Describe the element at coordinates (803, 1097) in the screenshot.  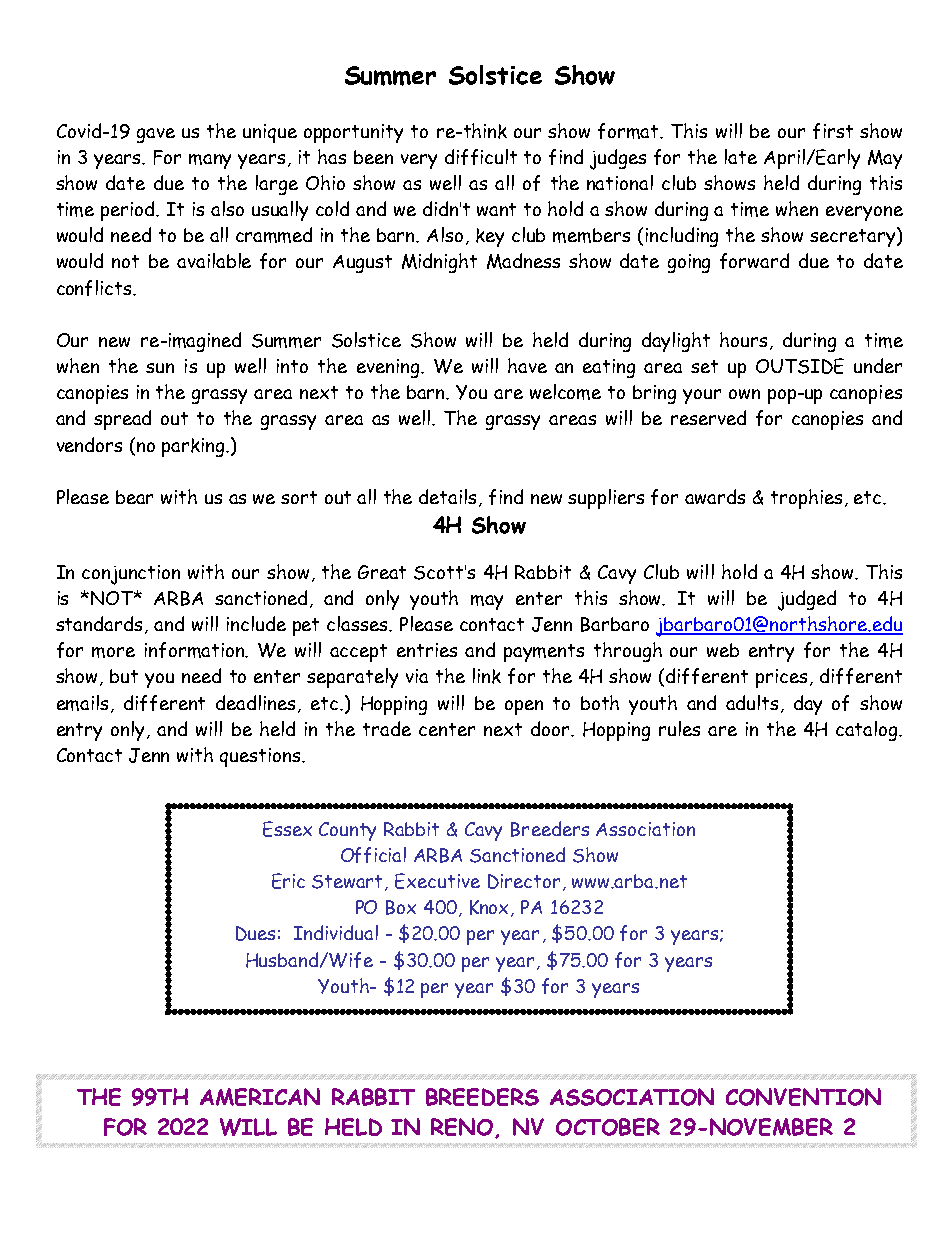
I see `CONVENTION` at that location.
